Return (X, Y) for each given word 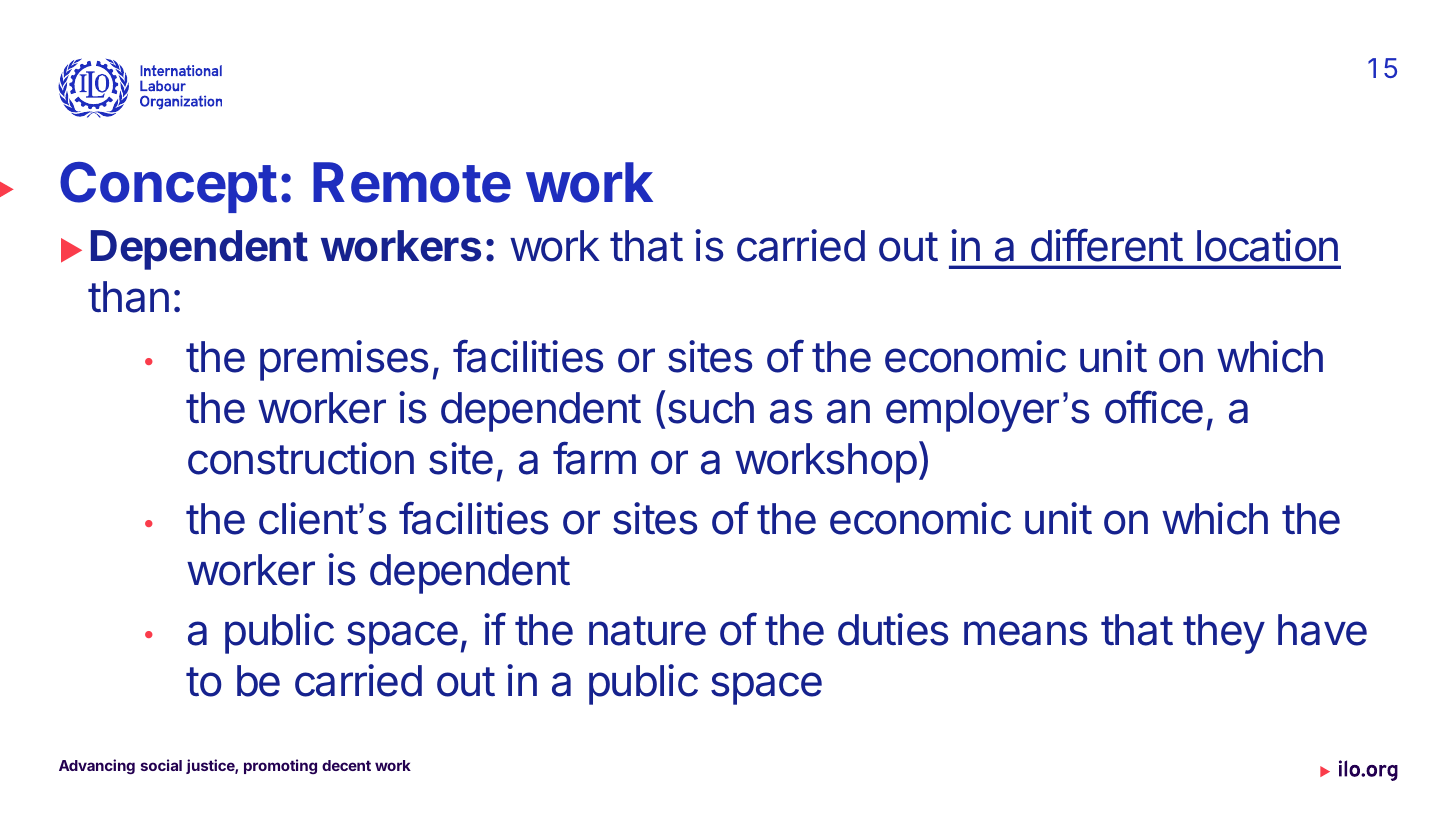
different (1107, 245)
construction (301, 458)
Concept (168, 187)
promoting (280, 766)
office (1154, 407)
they (1224, 634)
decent (346, 765)
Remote (412, 182)
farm (594, 458)
